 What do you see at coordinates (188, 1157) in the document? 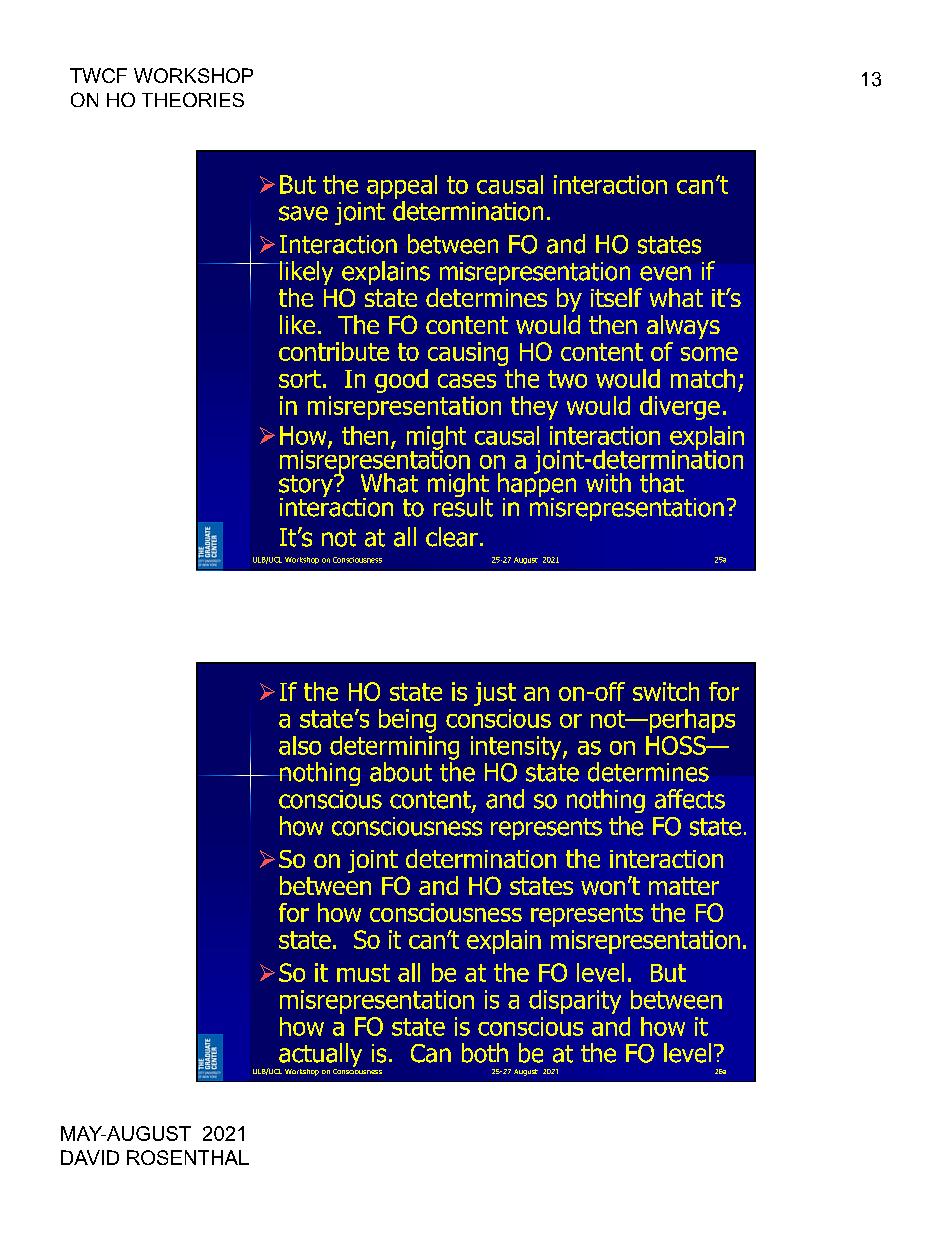
I see `ROSENTHAL` at bounding box center [188, 1157].
